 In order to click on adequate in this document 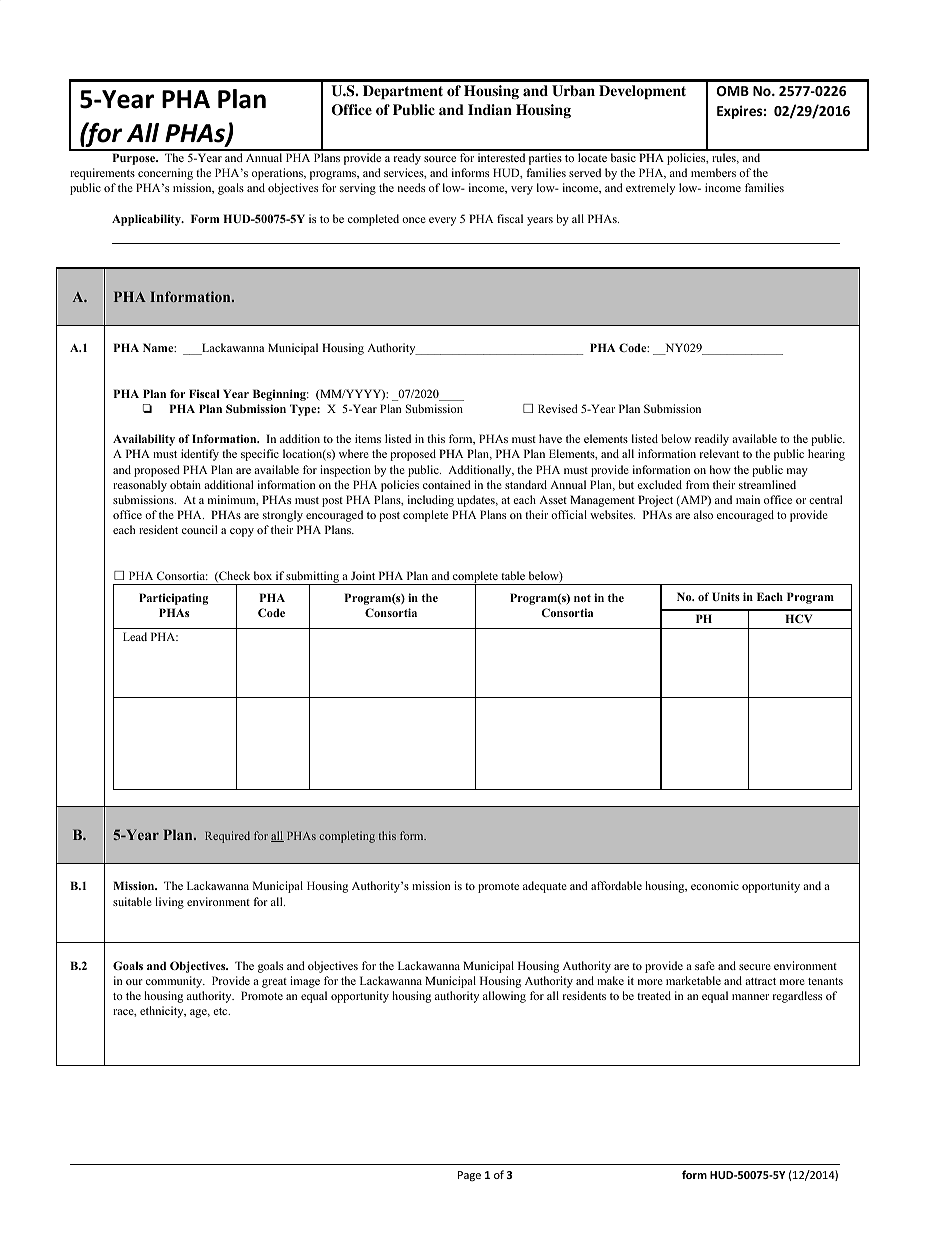, I will do `click(545, 887)`.
